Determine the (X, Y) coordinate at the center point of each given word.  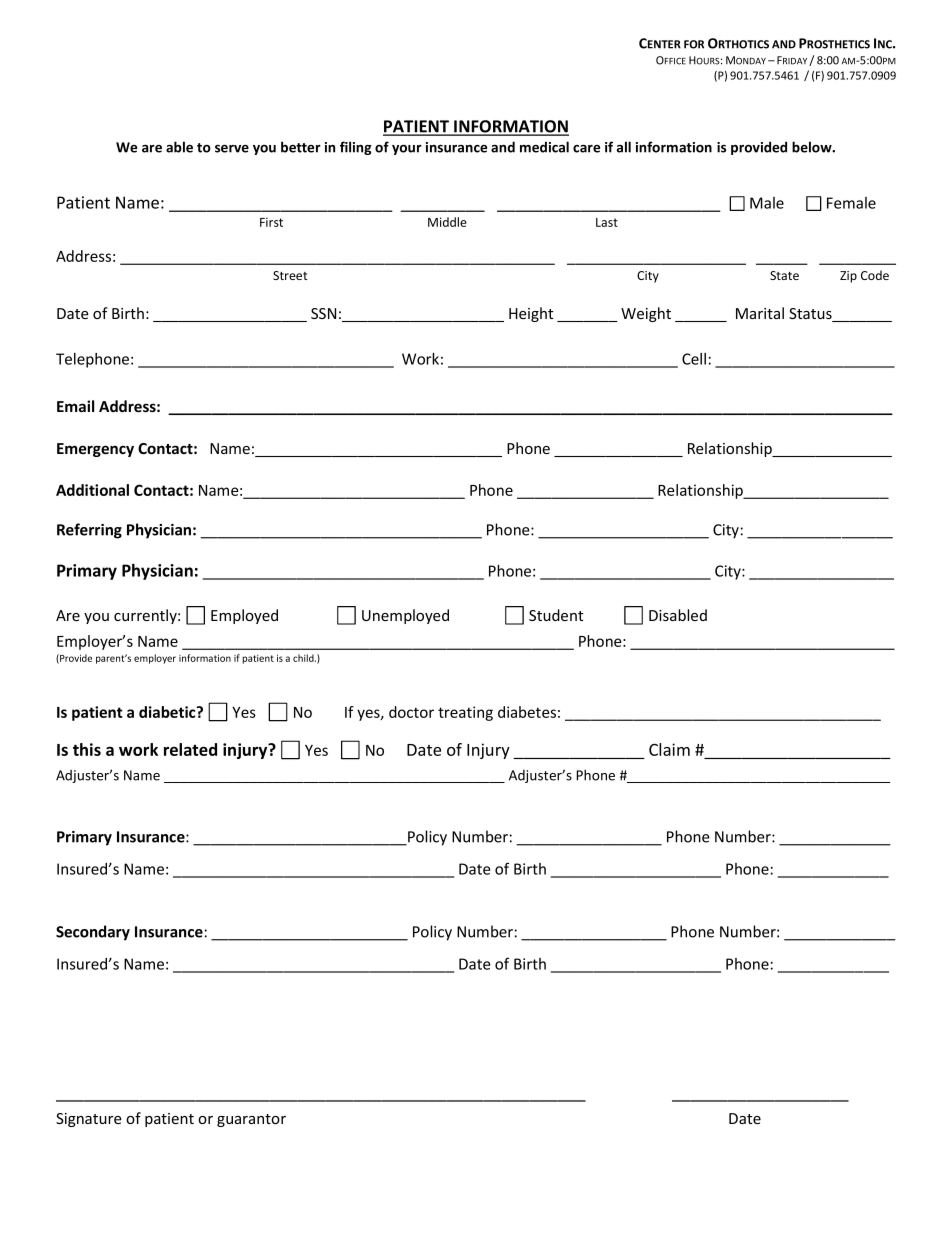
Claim (669, 749)
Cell (694, 359)
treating (465, 713)
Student (556, 615)
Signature (89, 1120)
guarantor (251, 1120)
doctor (411, 712)
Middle (447, 222)
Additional (92, 490)
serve (232, 149)
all (624, 147)
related (190, 749)
